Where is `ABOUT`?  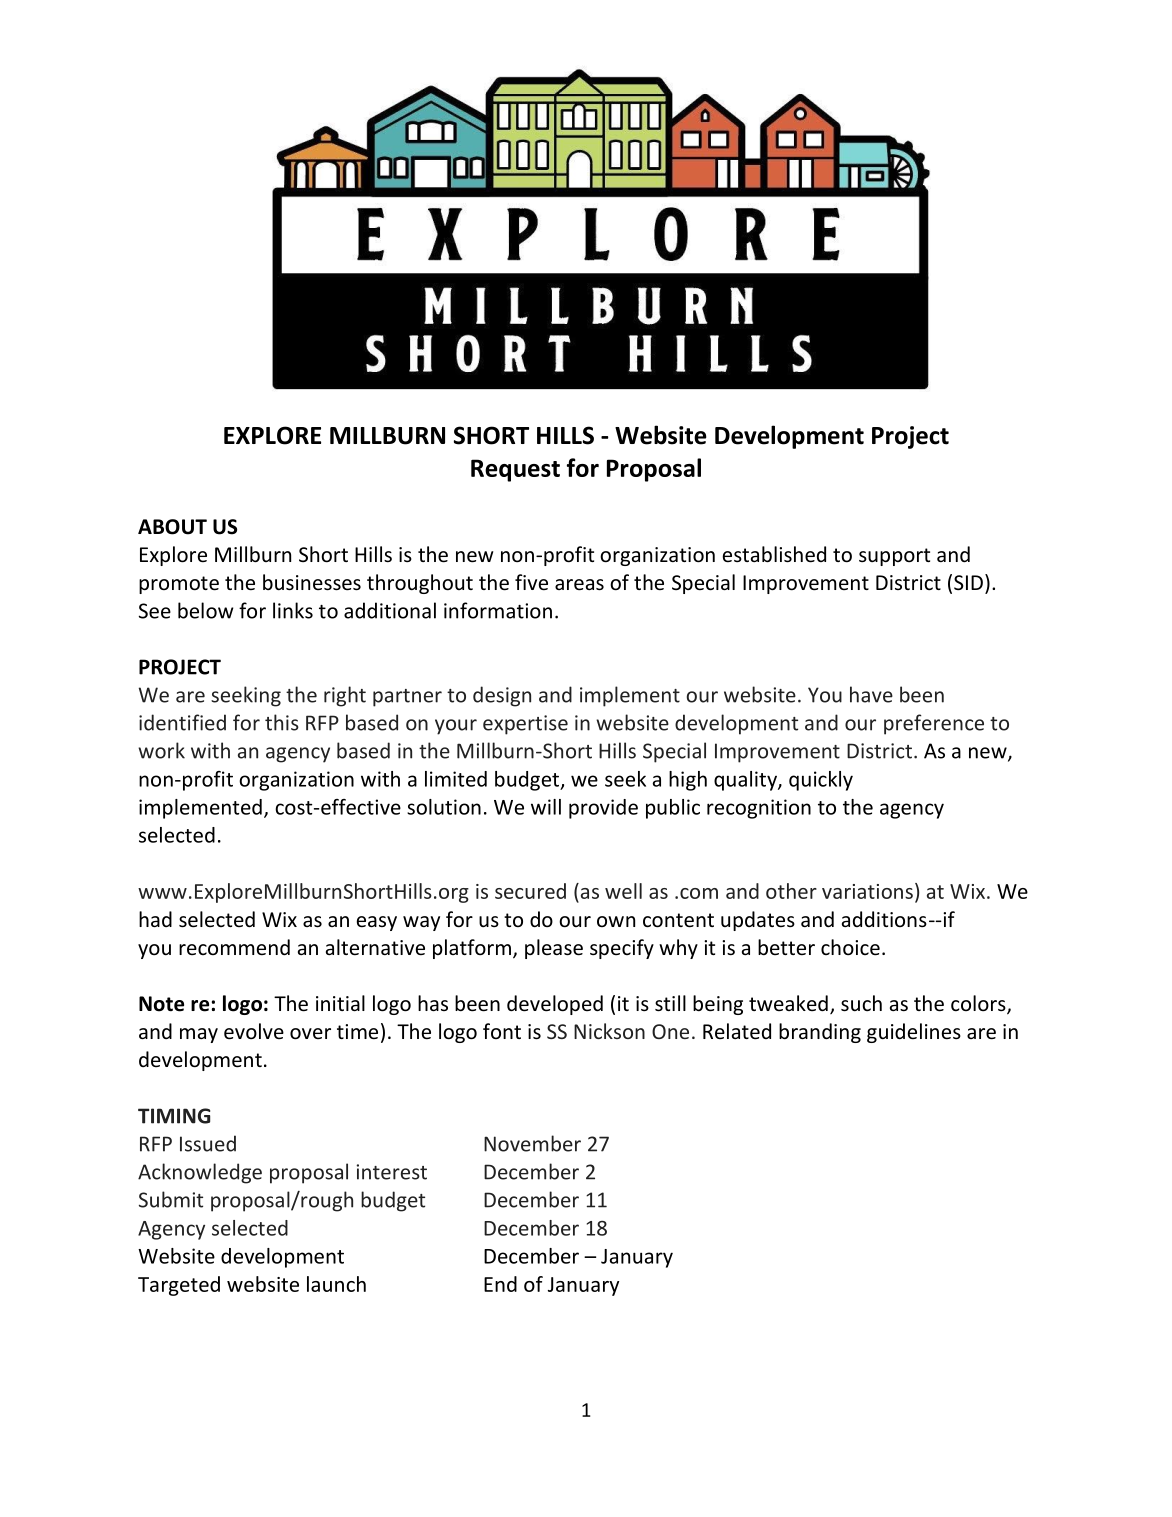 ABOUT is located at coordinates (172, 527).
